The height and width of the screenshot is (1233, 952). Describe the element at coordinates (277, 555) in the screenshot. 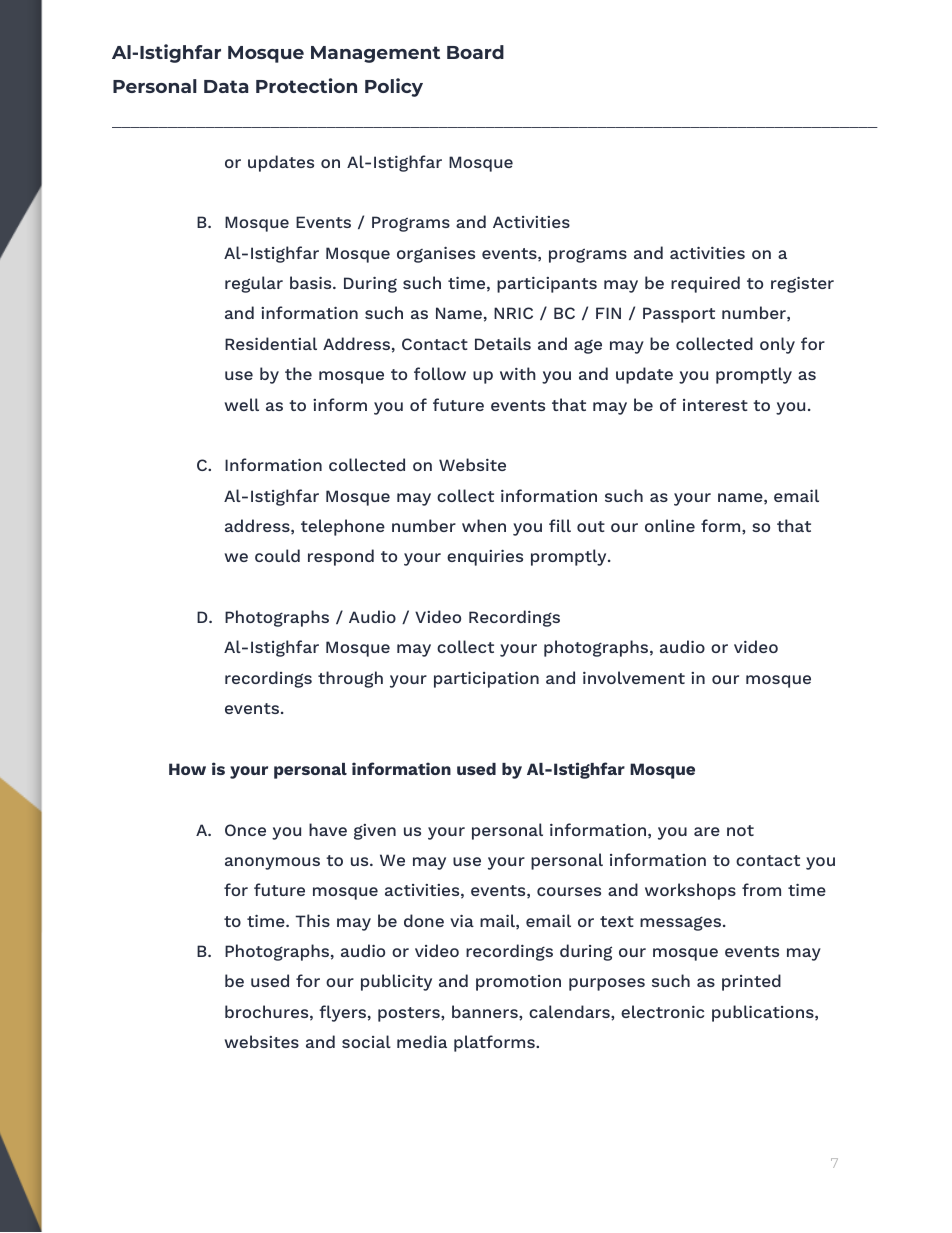

I see `could` at that location.
